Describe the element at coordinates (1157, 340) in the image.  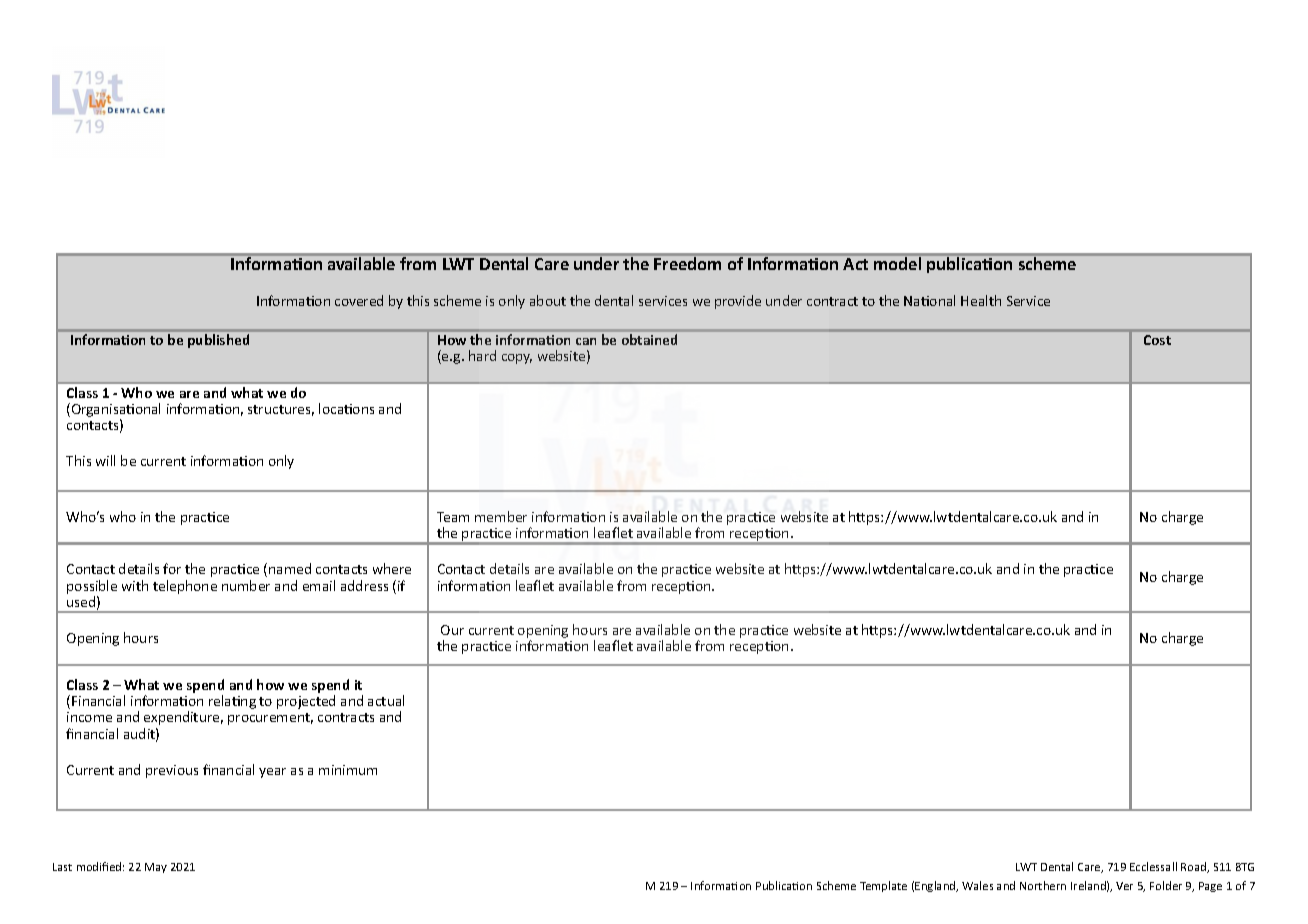
I see `Cost` at that location.
